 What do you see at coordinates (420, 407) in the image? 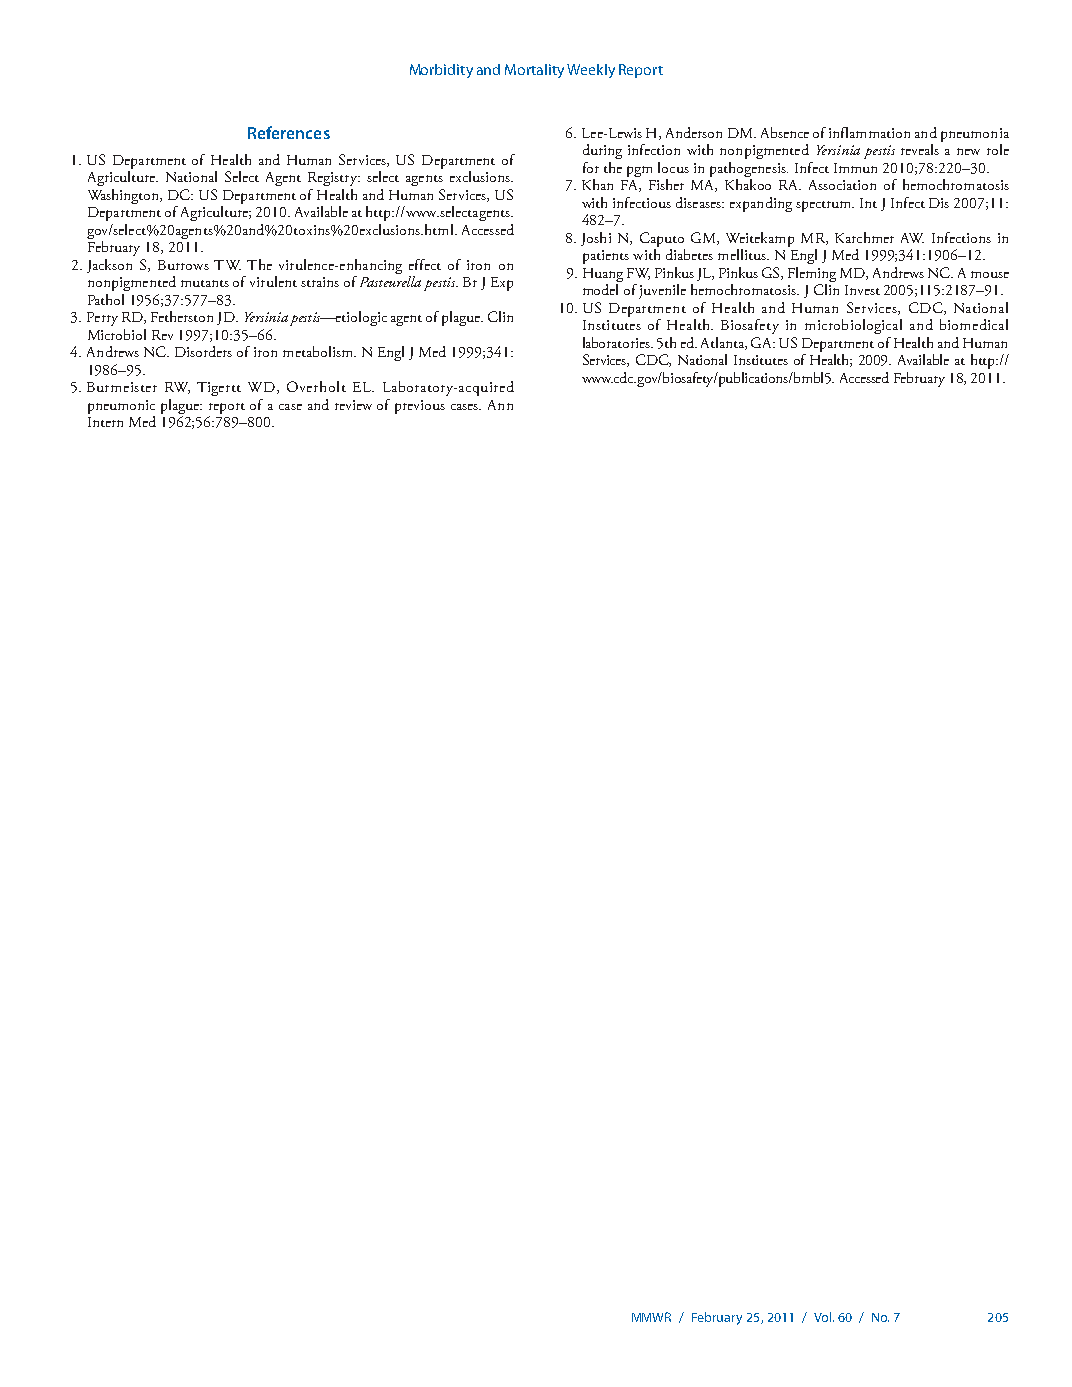
I see `previous` at bounding box center [420, 407].
